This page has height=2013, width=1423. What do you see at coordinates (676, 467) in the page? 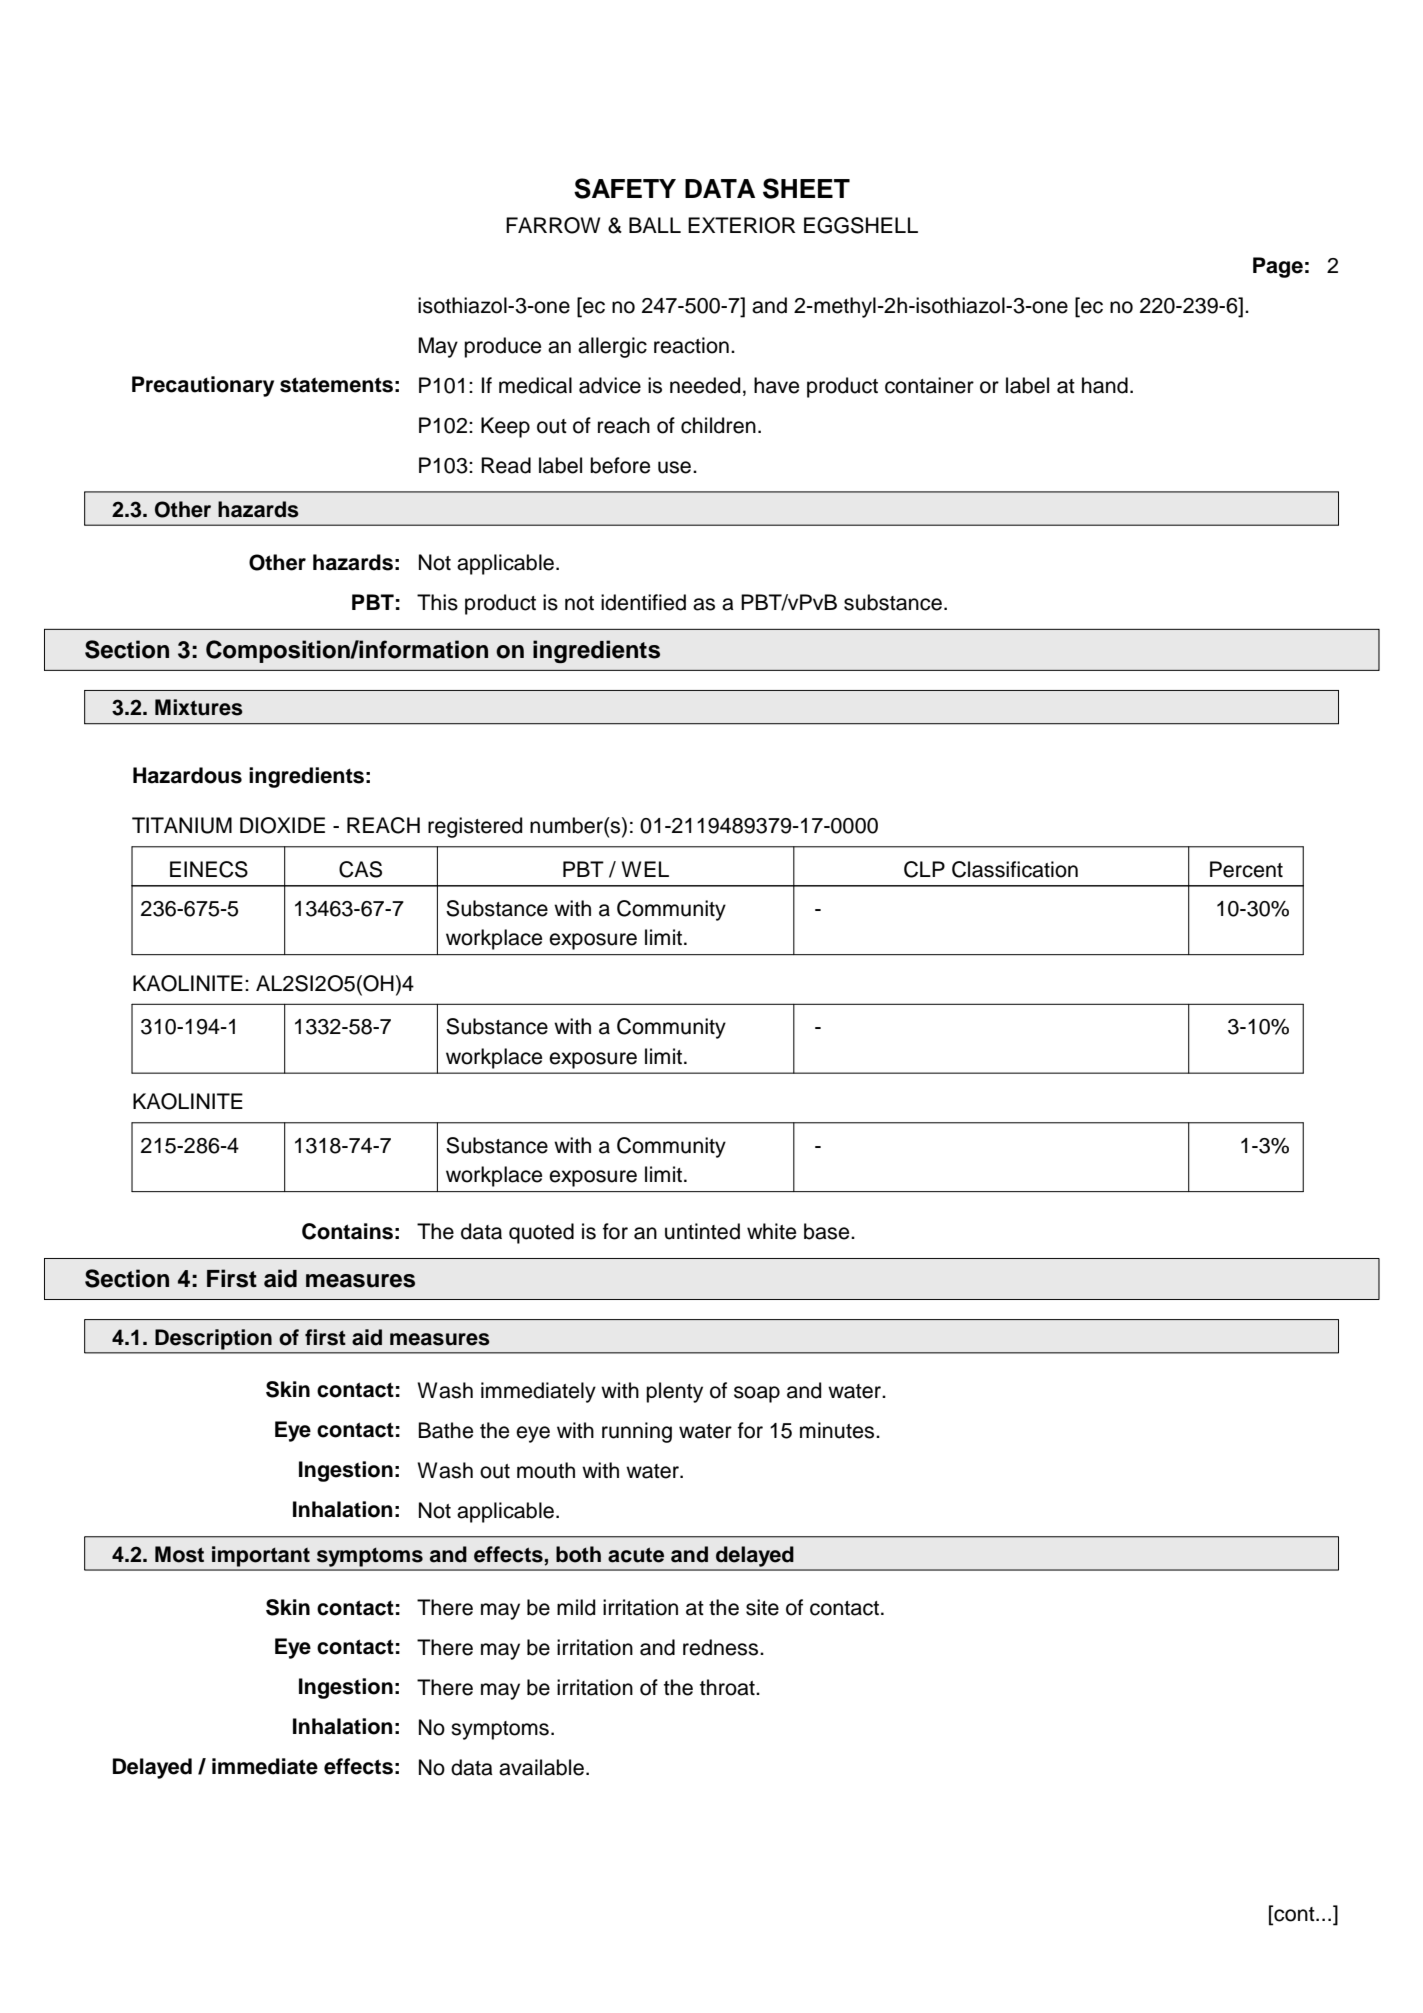
I see `use` at bounding box center [676, 467].
